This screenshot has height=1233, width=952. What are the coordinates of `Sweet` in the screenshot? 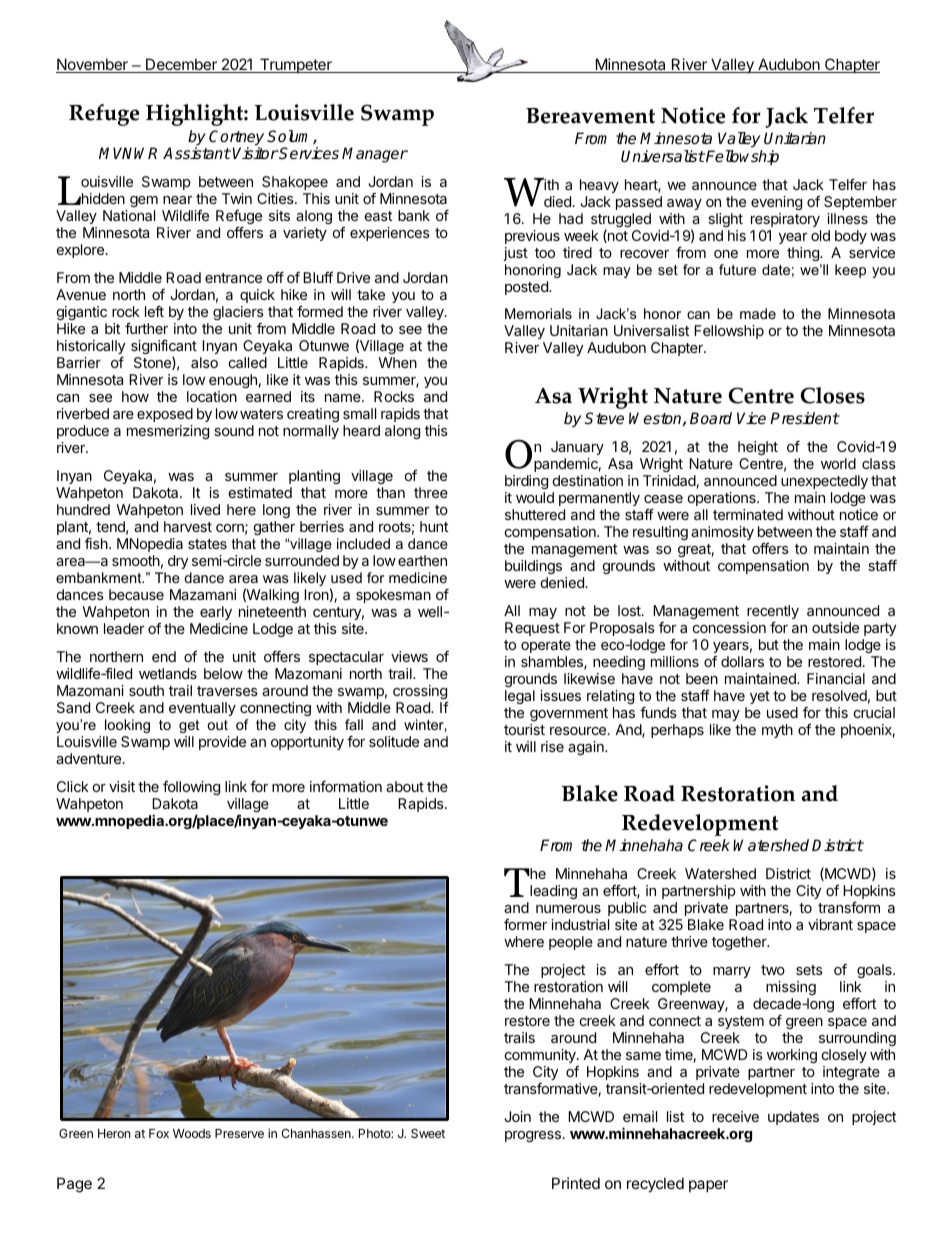 It's located at (428, 1133).
